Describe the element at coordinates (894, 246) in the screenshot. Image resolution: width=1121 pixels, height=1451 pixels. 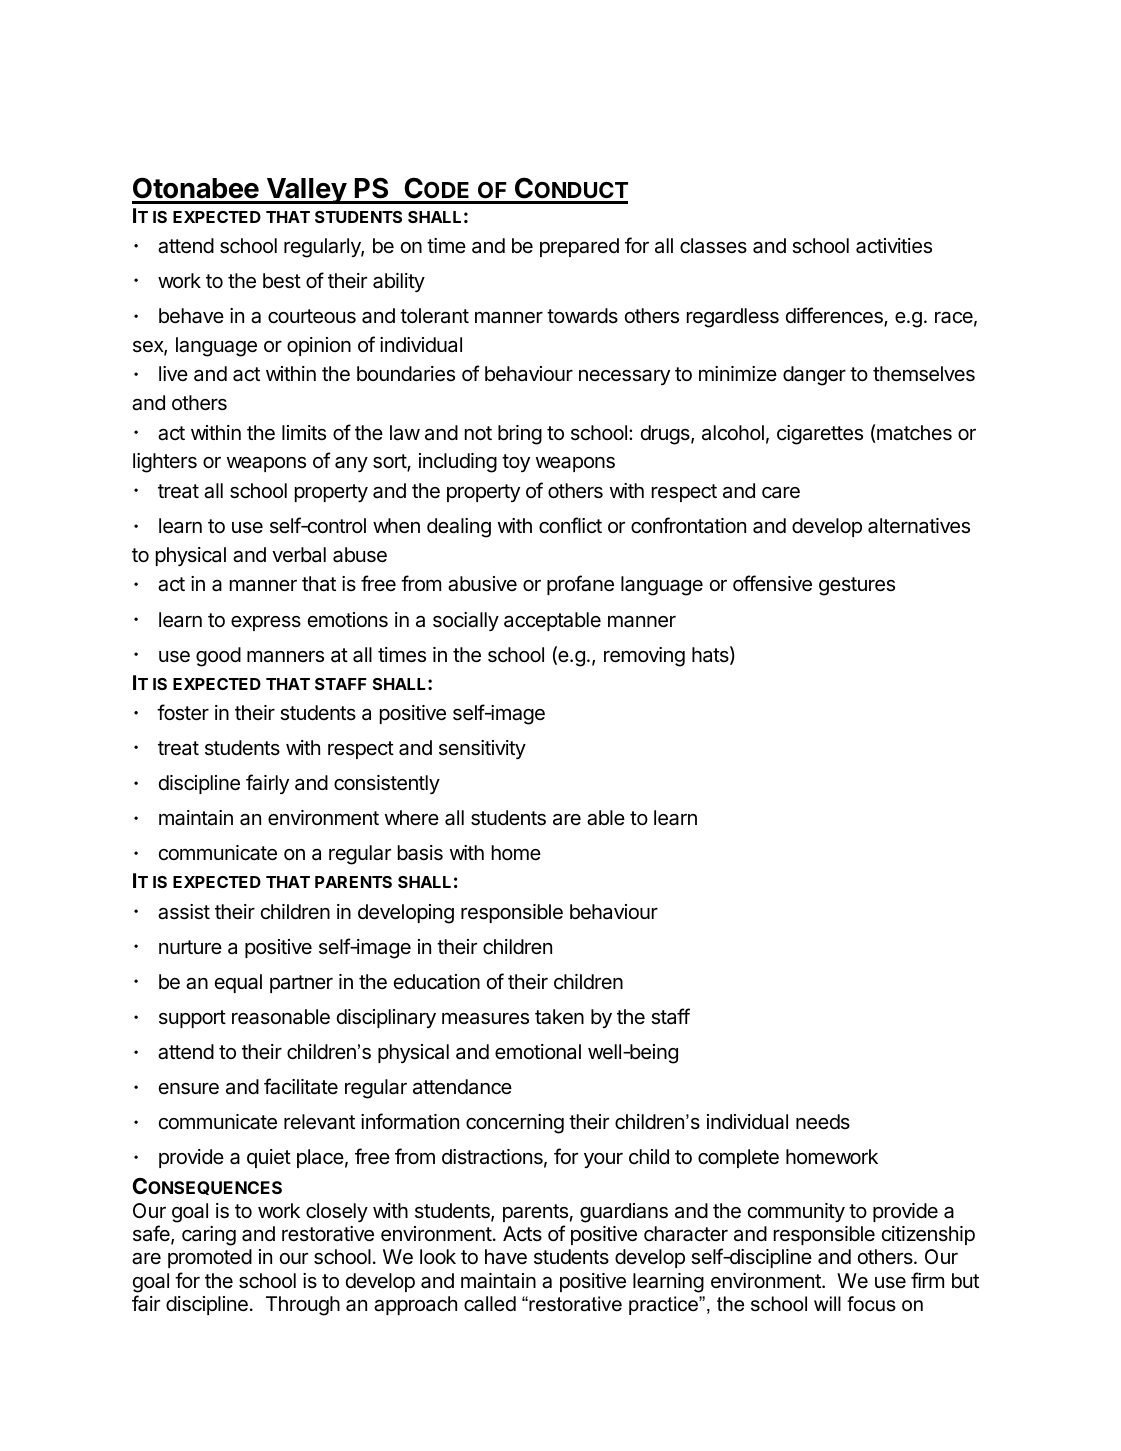
I see `activities` at that location.
